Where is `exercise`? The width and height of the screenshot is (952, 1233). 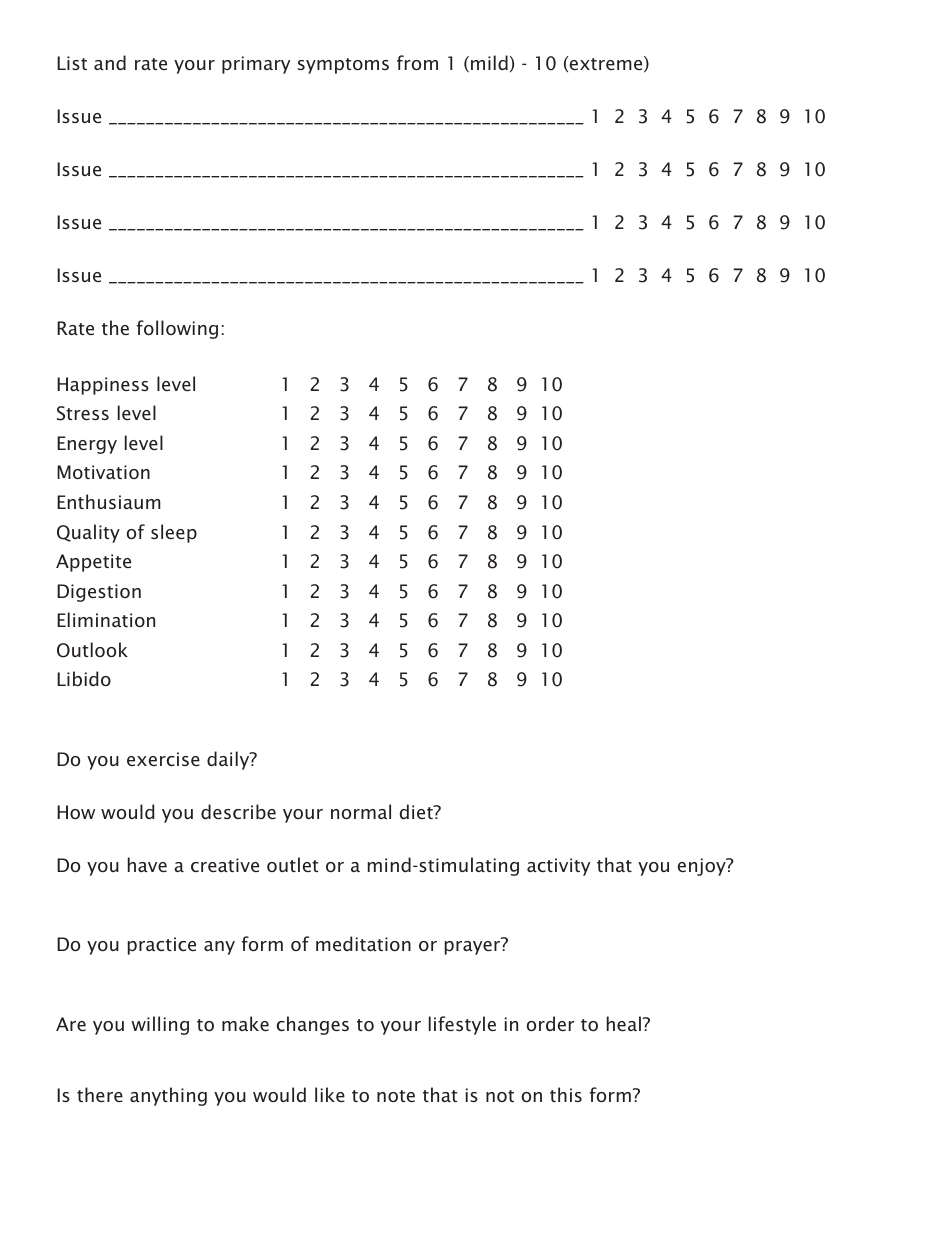
exercise is located at coordinates (163, 759).
